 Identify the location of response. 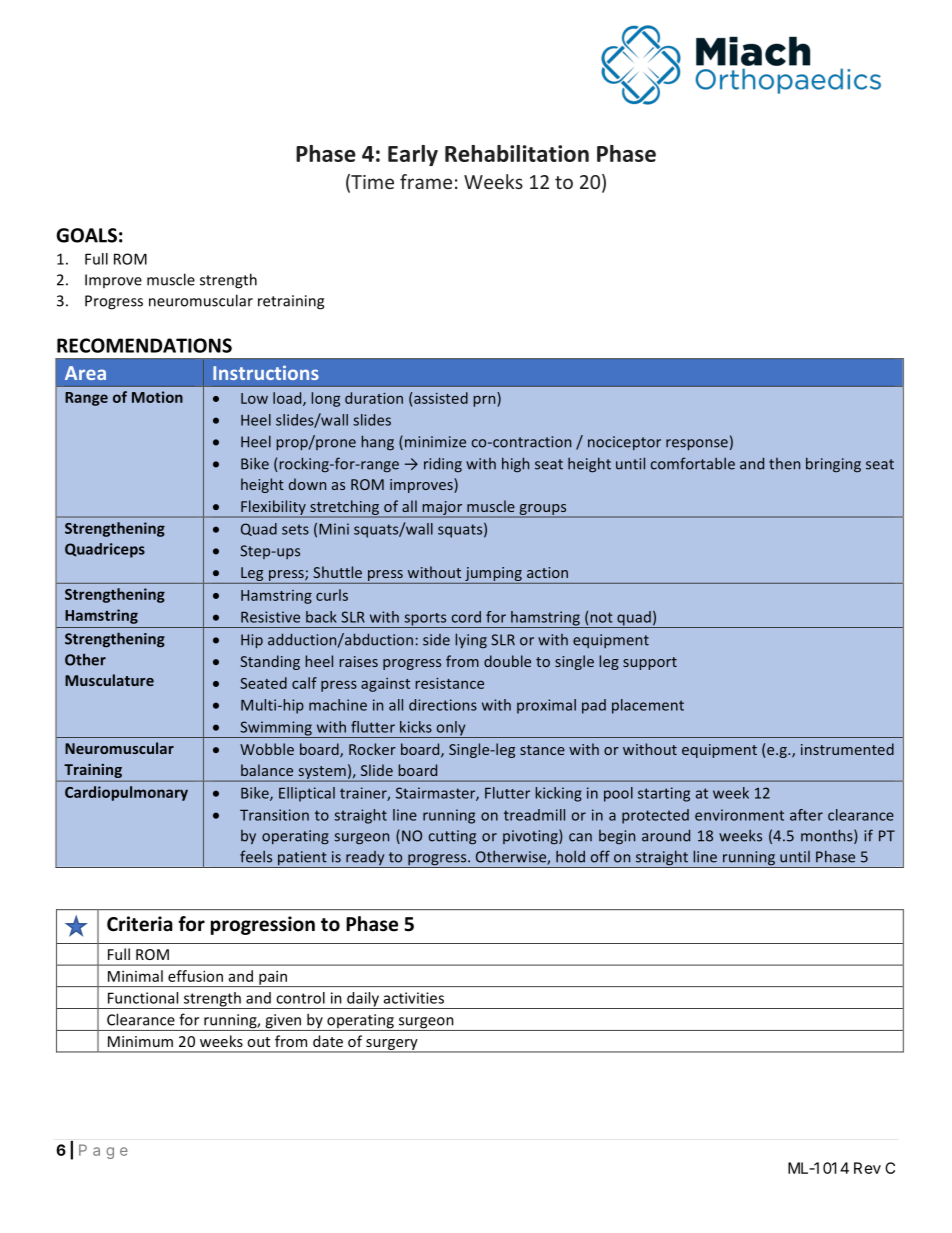
(697, 445).
